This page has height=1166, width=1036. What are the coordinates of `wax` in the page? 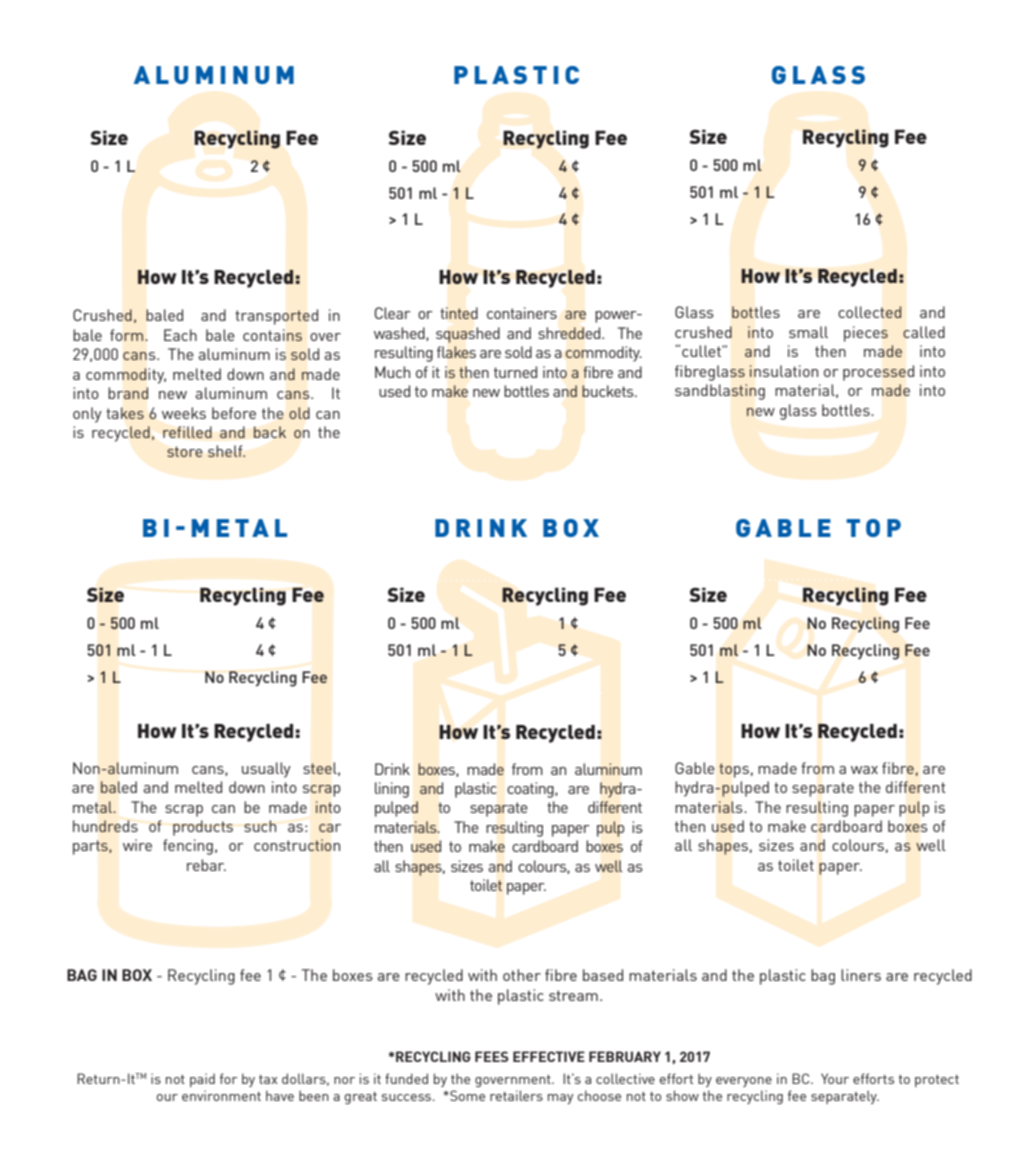 It's located at (864, 770).
